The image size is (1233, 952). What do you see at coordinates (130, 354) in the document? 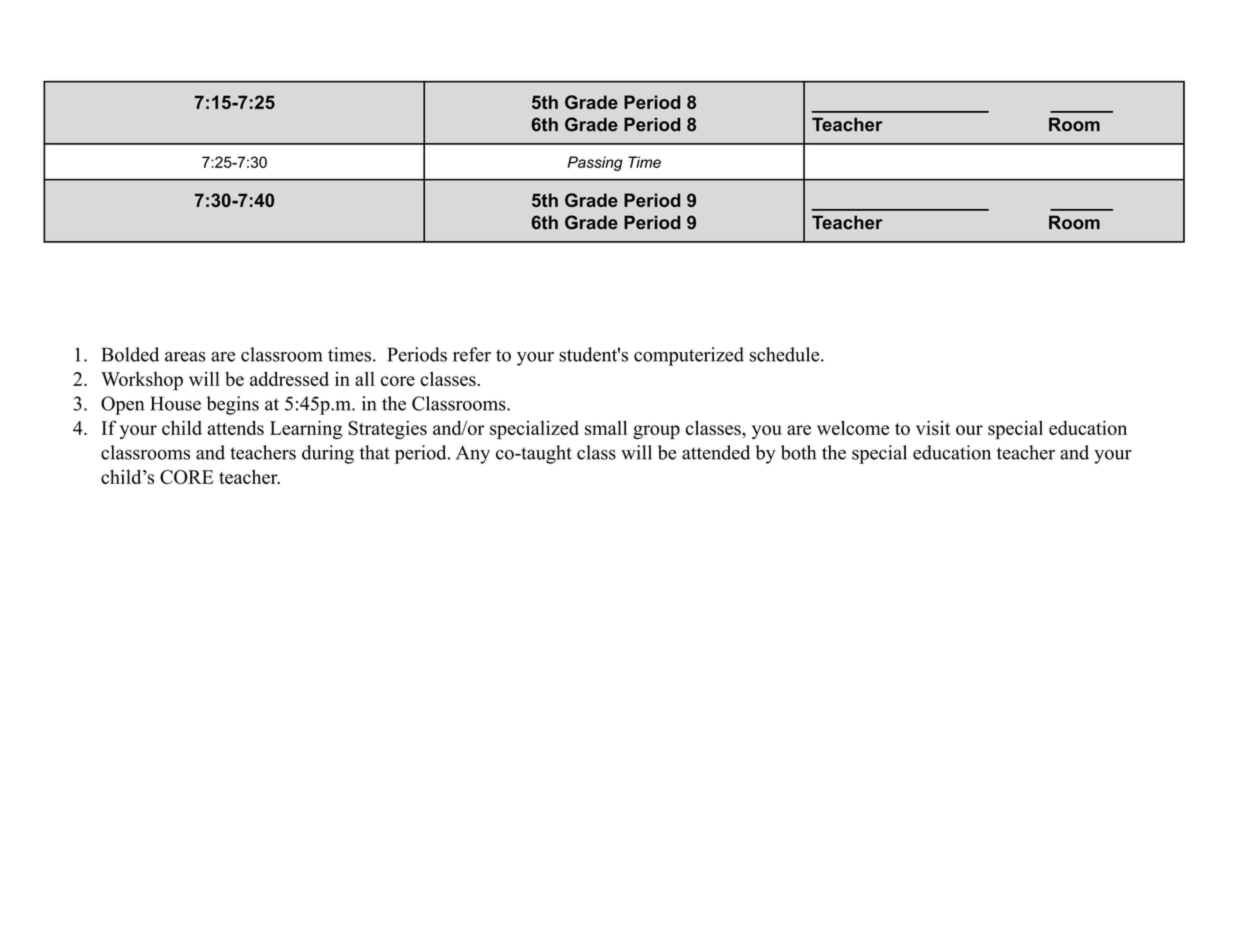
I see `Bolded` at bounding box center [130, 354].
